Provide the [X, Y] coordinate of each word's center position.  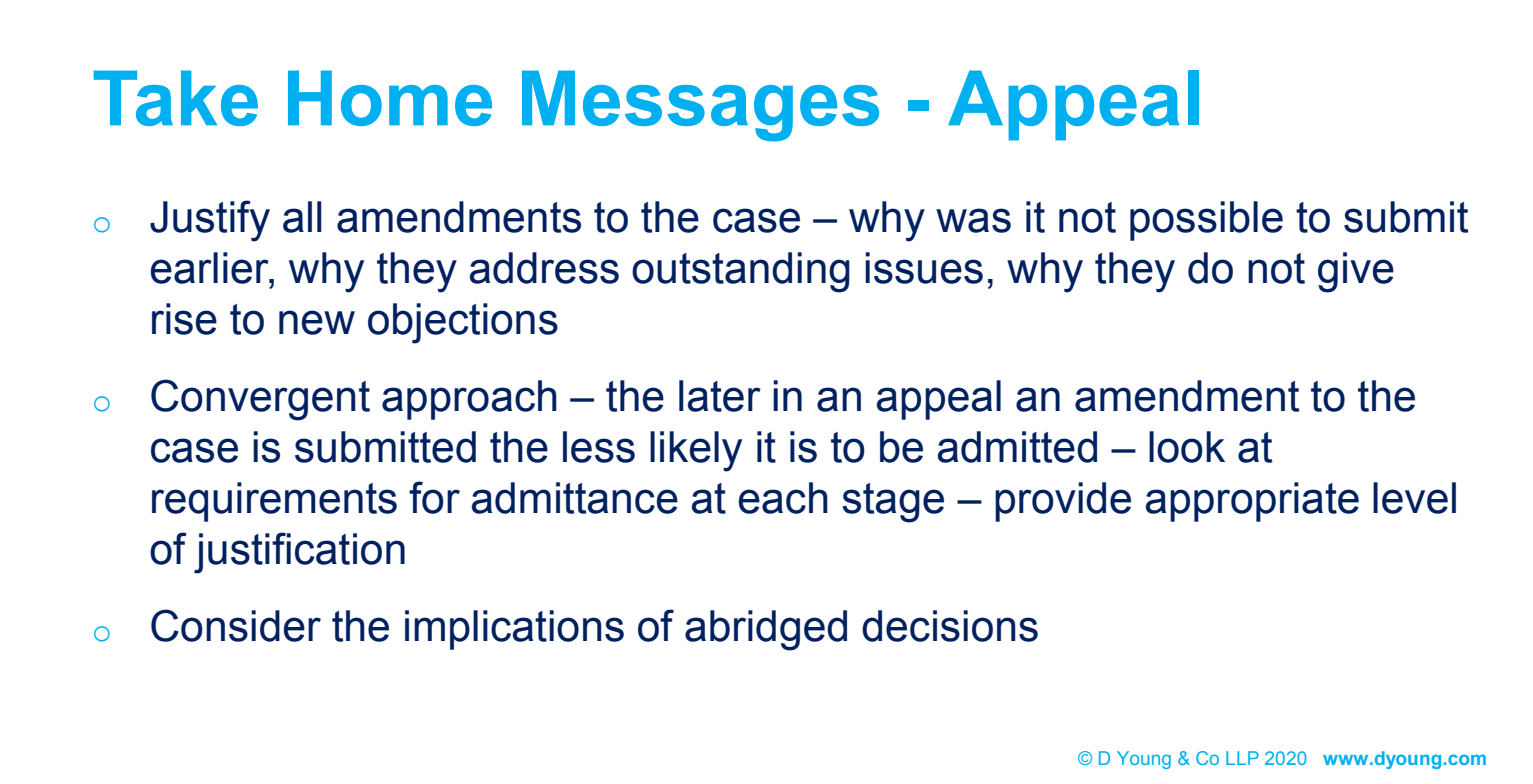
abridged [766, 630]
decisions [950, 626]
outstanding [741, 272]
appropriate [1252, 502]
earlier [211, 268]
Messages [700, 106]
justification [299, 553]
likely [696, 451]
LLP [1242, 758]
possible [1206, 221]
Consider [236, 625]
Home [390, 98]
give [1356, 272]
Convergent [260, 400]
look [1187, 447]
